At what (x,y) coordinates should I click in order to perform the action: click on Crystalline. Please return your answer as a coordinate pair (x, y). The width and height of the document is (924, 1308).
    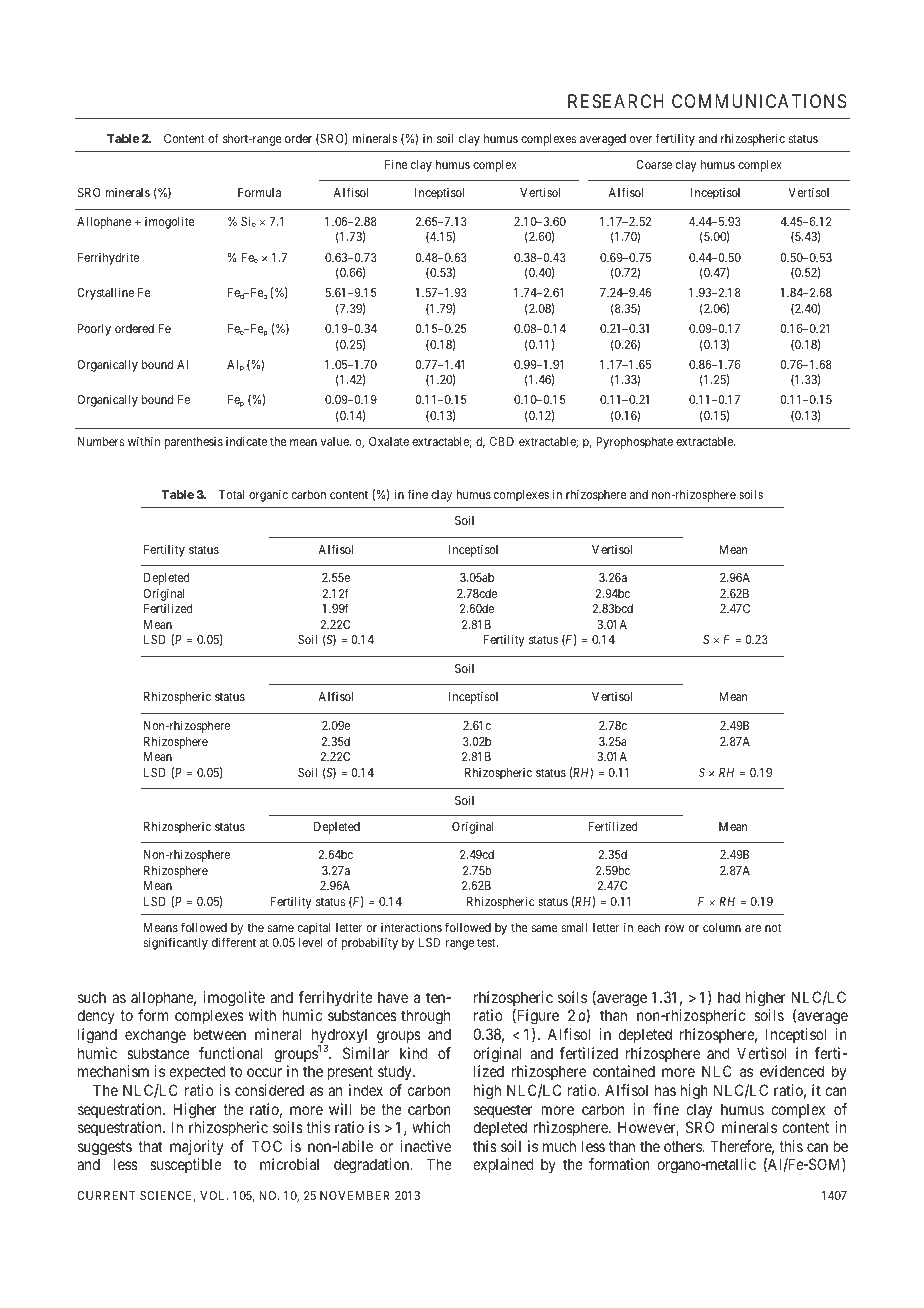
    Looking at the image, I should click on (105, 294).
